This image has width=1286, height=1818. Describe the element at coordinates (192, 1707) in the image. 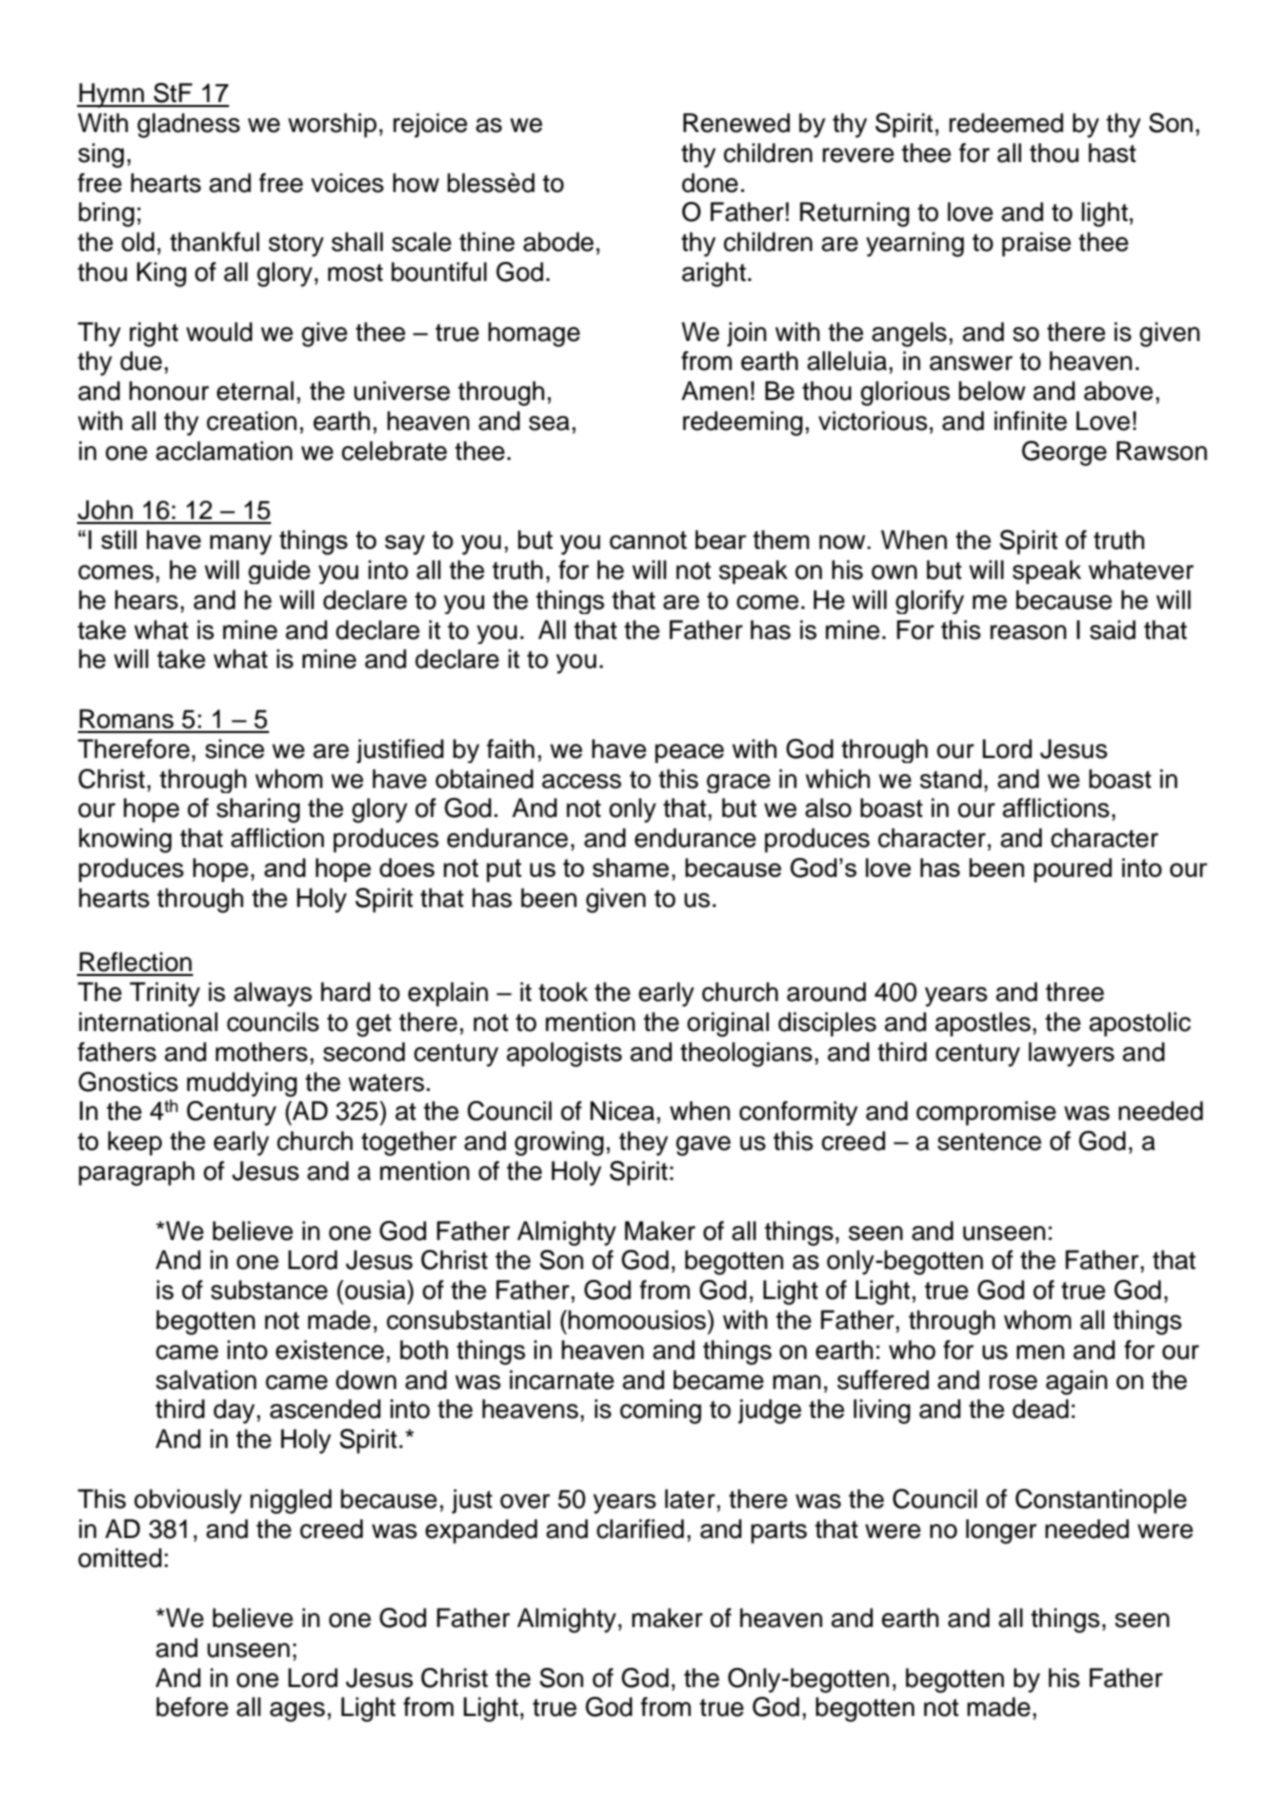

I see `before` at that location.
